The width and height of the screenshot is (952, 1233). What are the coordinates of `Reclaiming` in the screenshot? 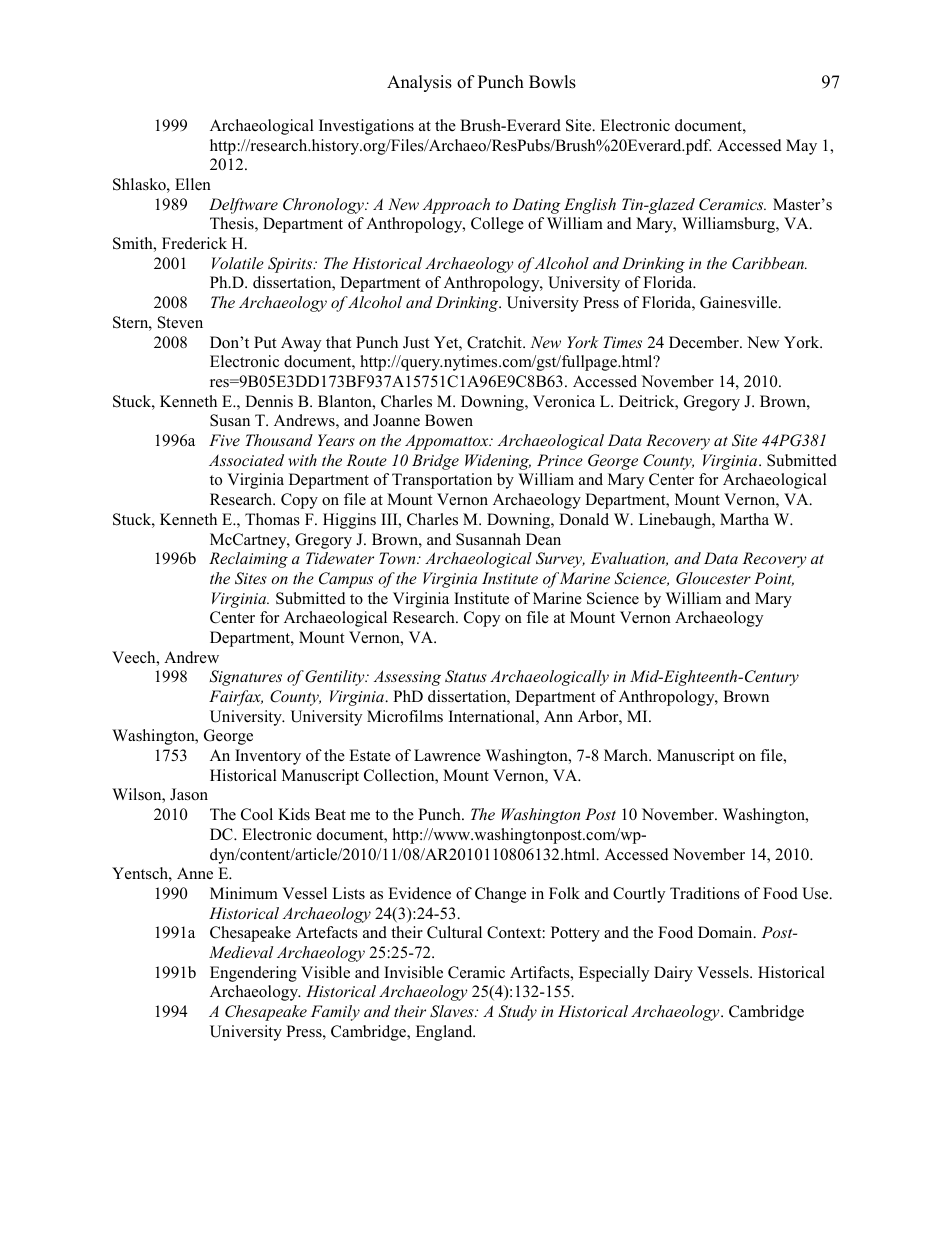 It's located at (248, 560).
